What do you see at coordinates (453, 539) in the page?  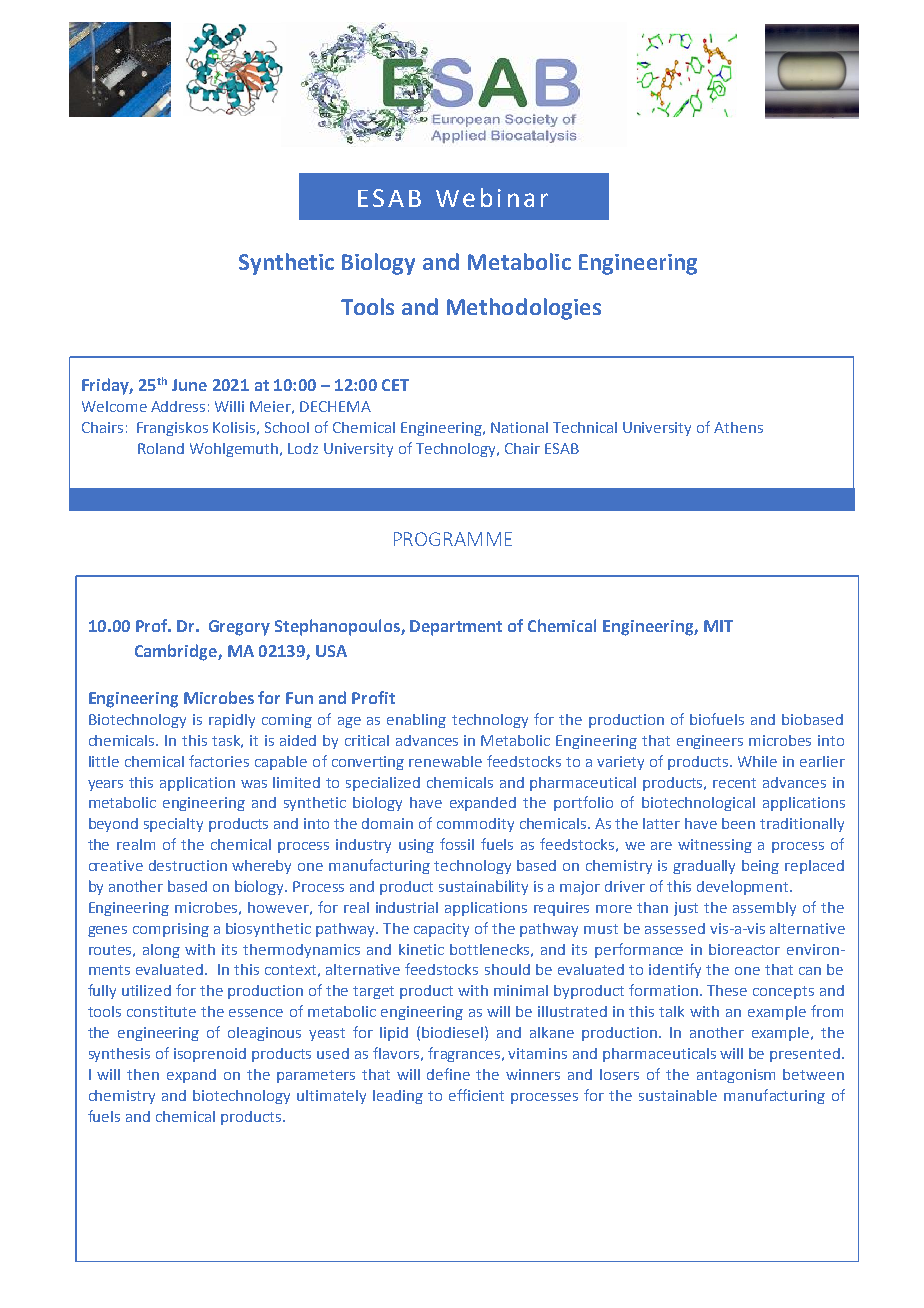 I see `PROGRAMME` at bounding box center [453, 539].
